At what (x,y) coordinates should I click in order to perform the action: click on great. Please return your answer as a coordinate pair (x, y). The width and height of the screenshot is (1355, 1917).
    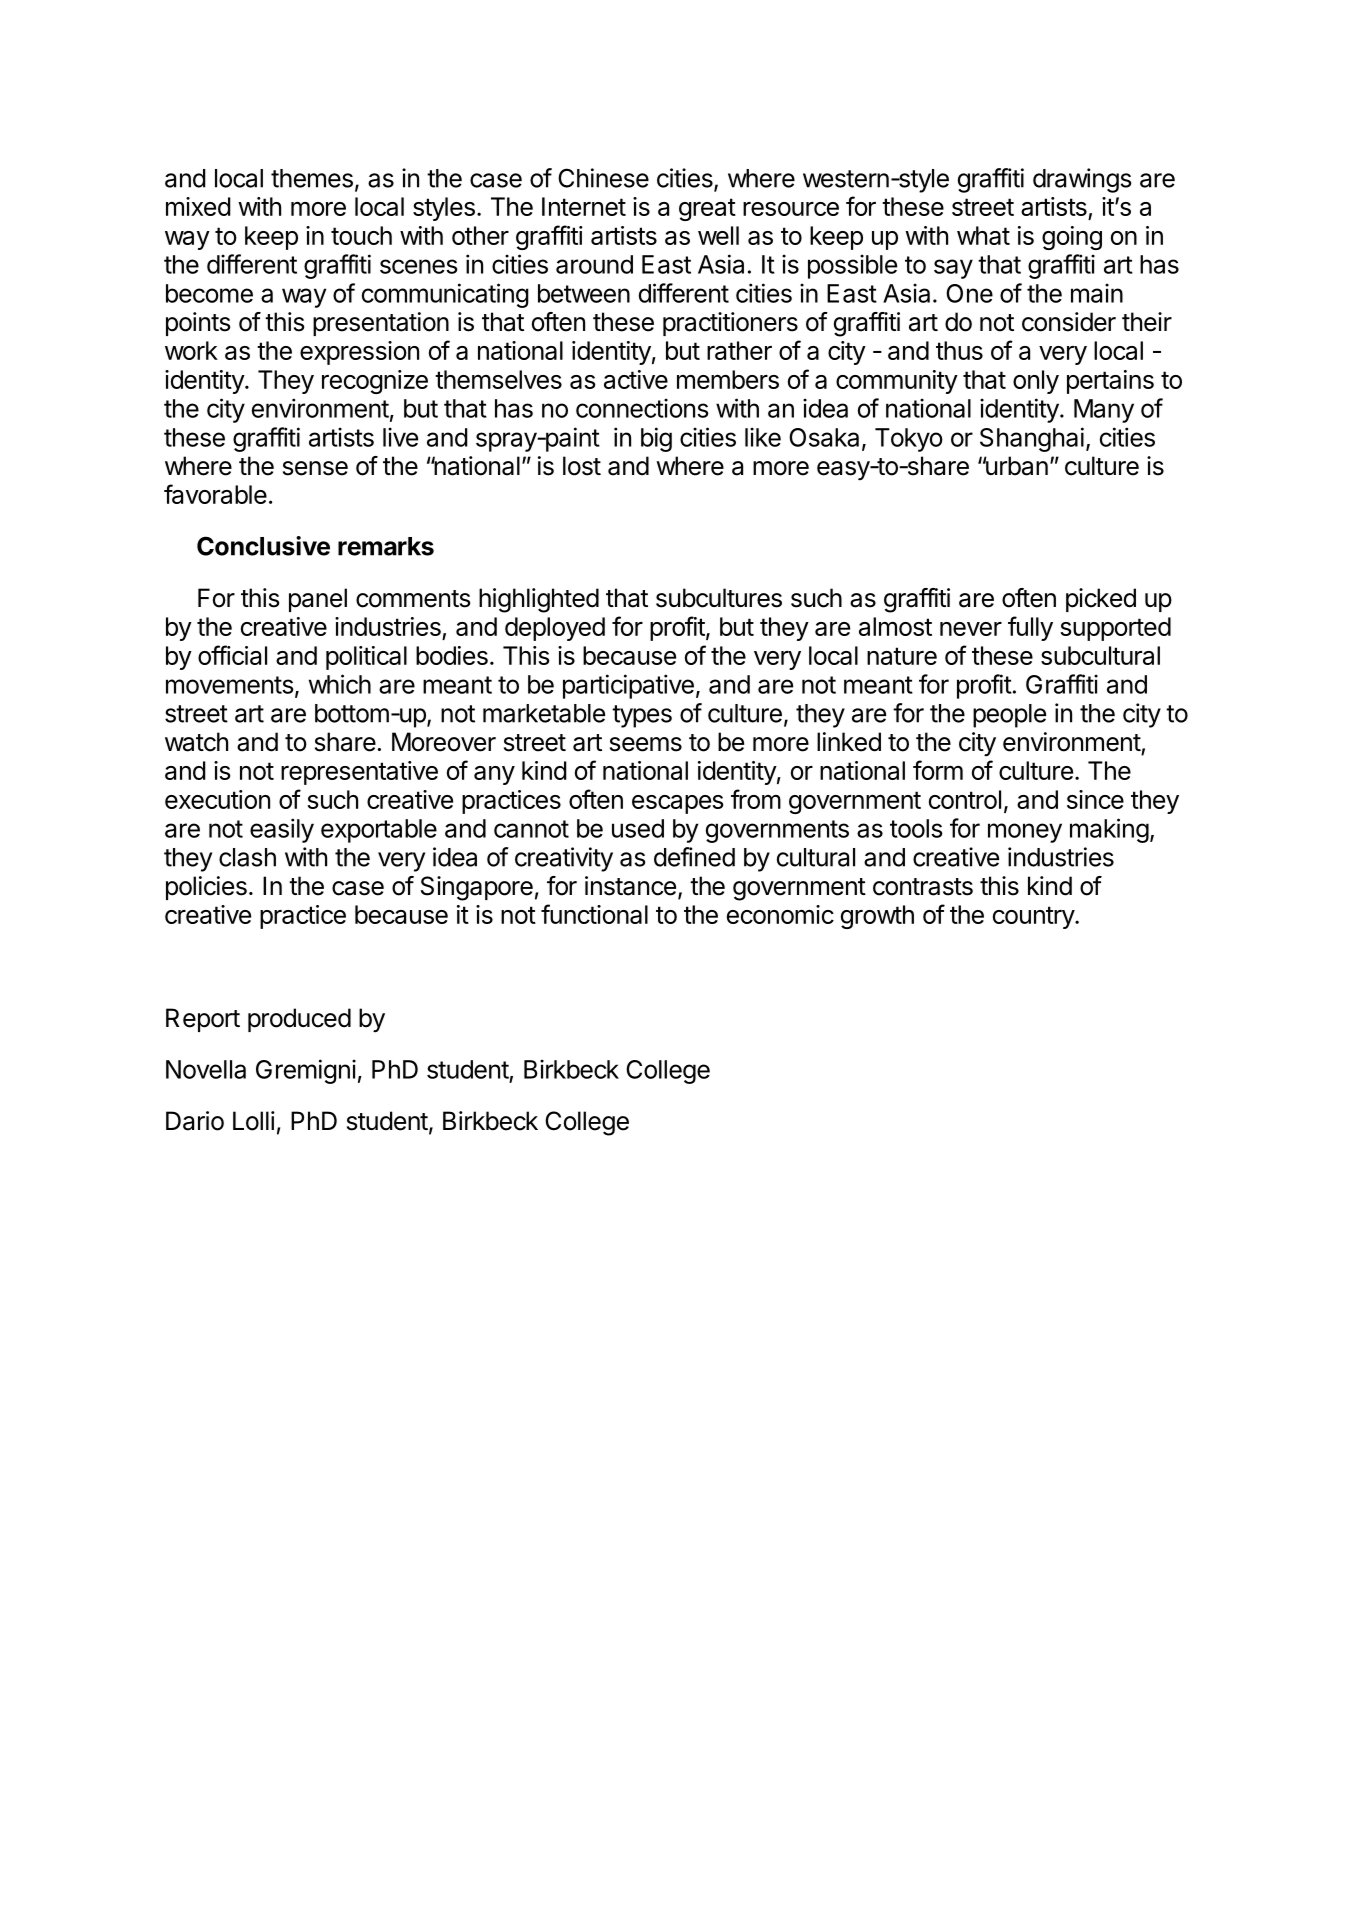
    Looking at the image, I should click on (707, 209).
